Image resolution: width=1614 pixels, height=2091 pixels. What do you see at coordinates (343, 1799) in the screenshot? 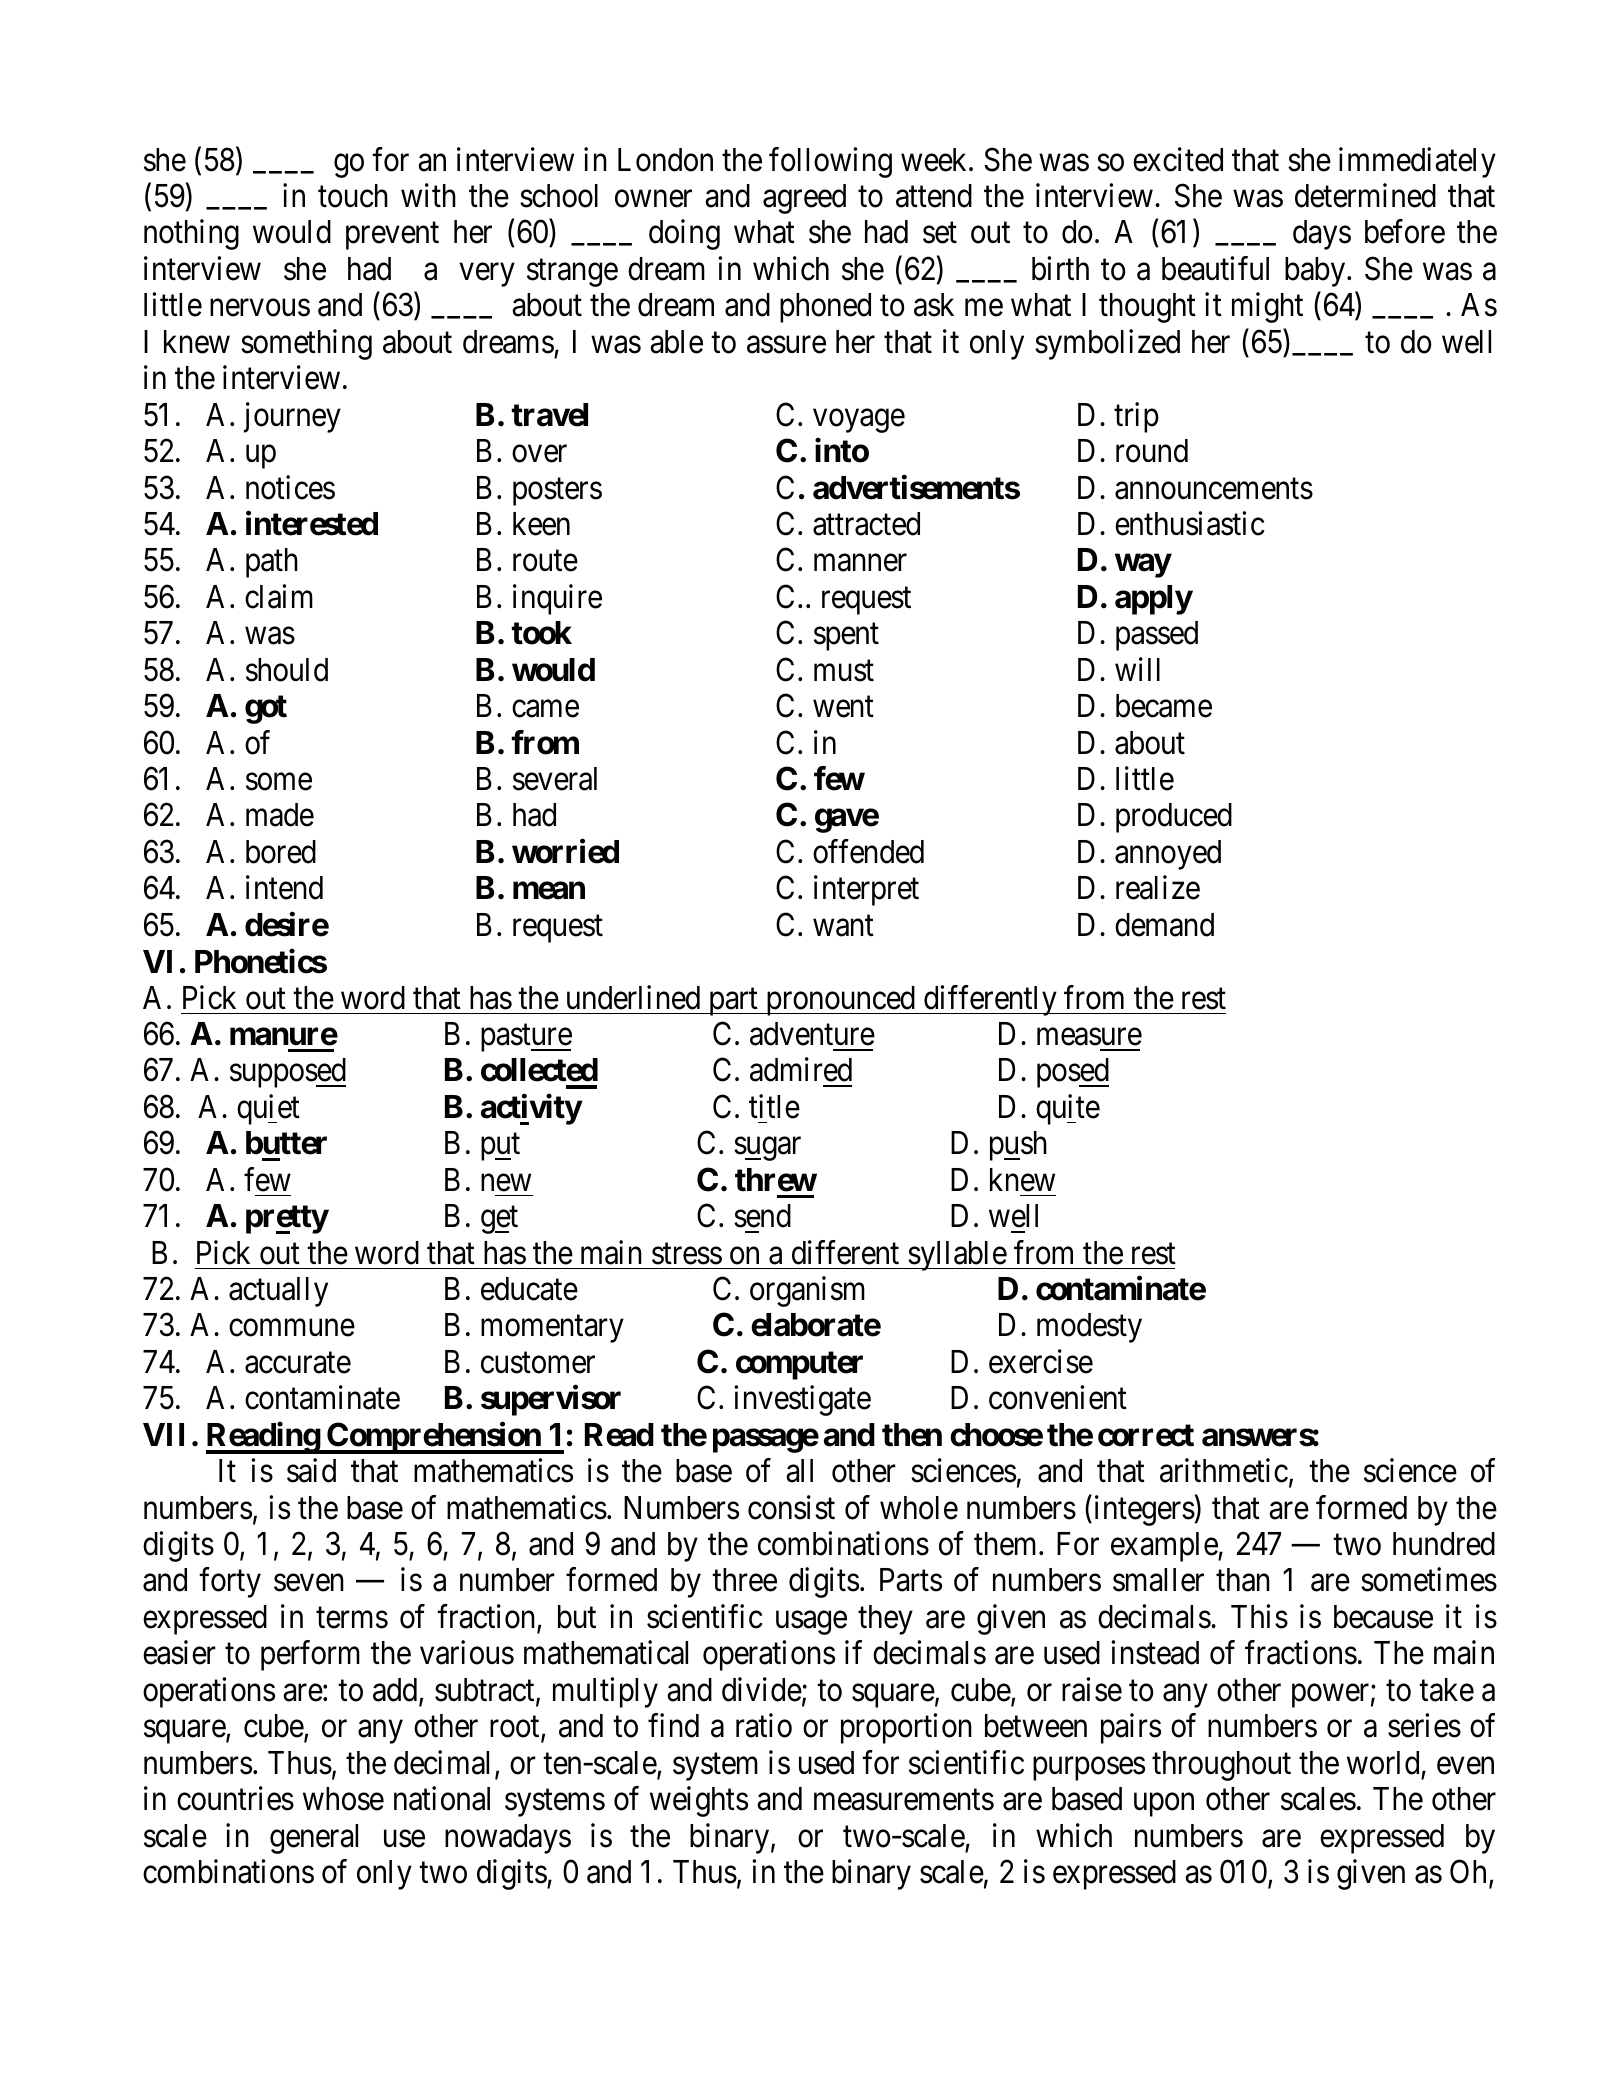
I see `whose` at bounding box center [343, 1799].
